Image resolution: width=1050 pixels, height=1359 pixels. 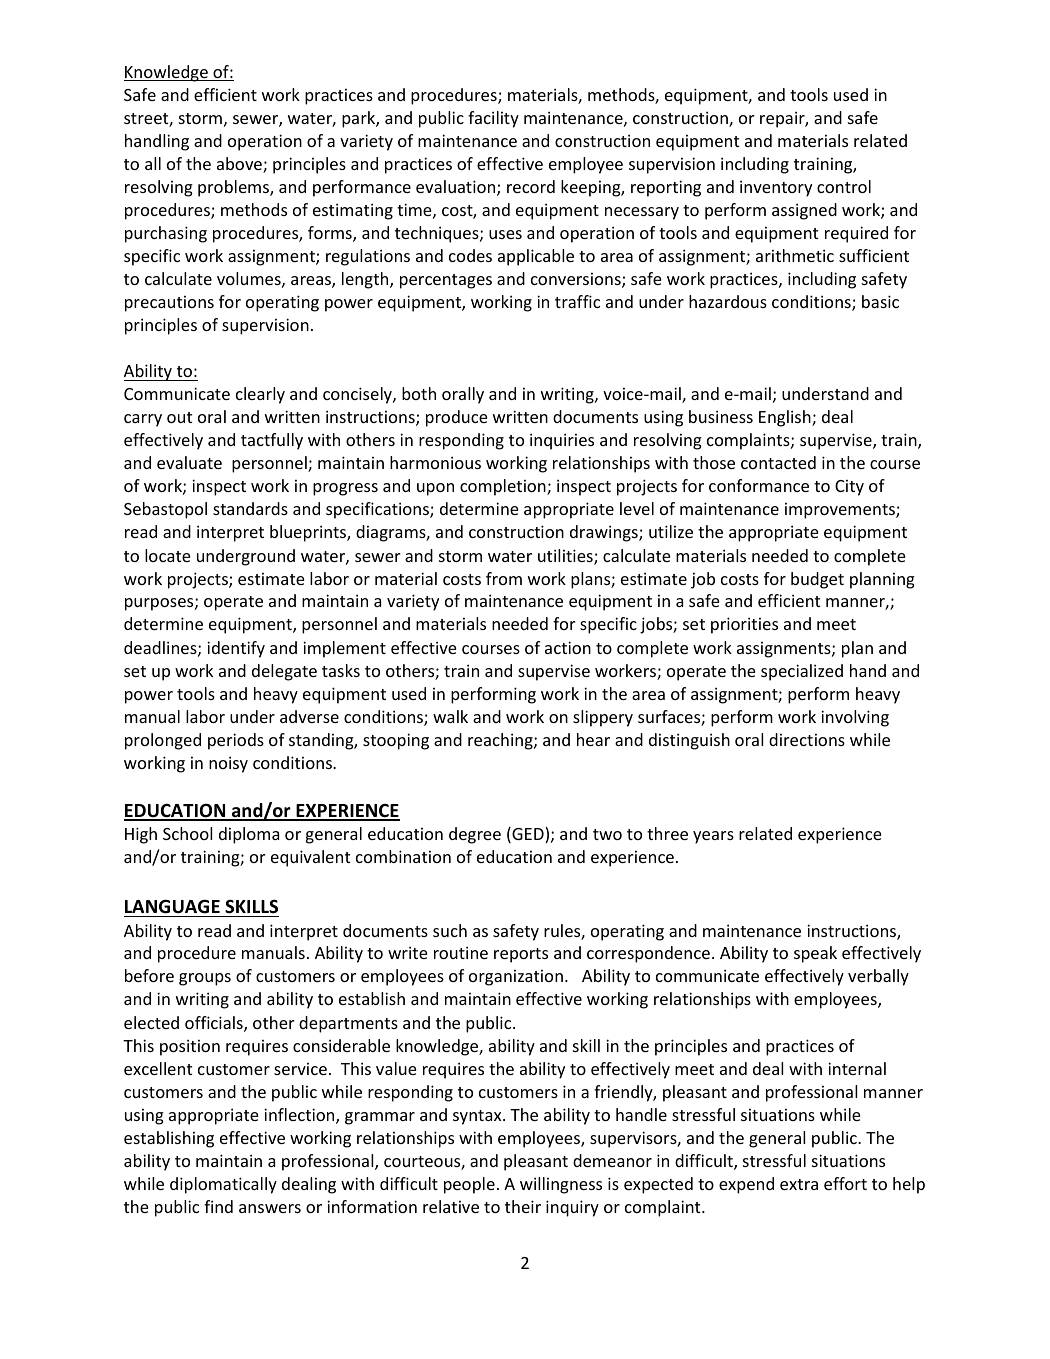 I want to click on City, so click(x=849, y=488).
